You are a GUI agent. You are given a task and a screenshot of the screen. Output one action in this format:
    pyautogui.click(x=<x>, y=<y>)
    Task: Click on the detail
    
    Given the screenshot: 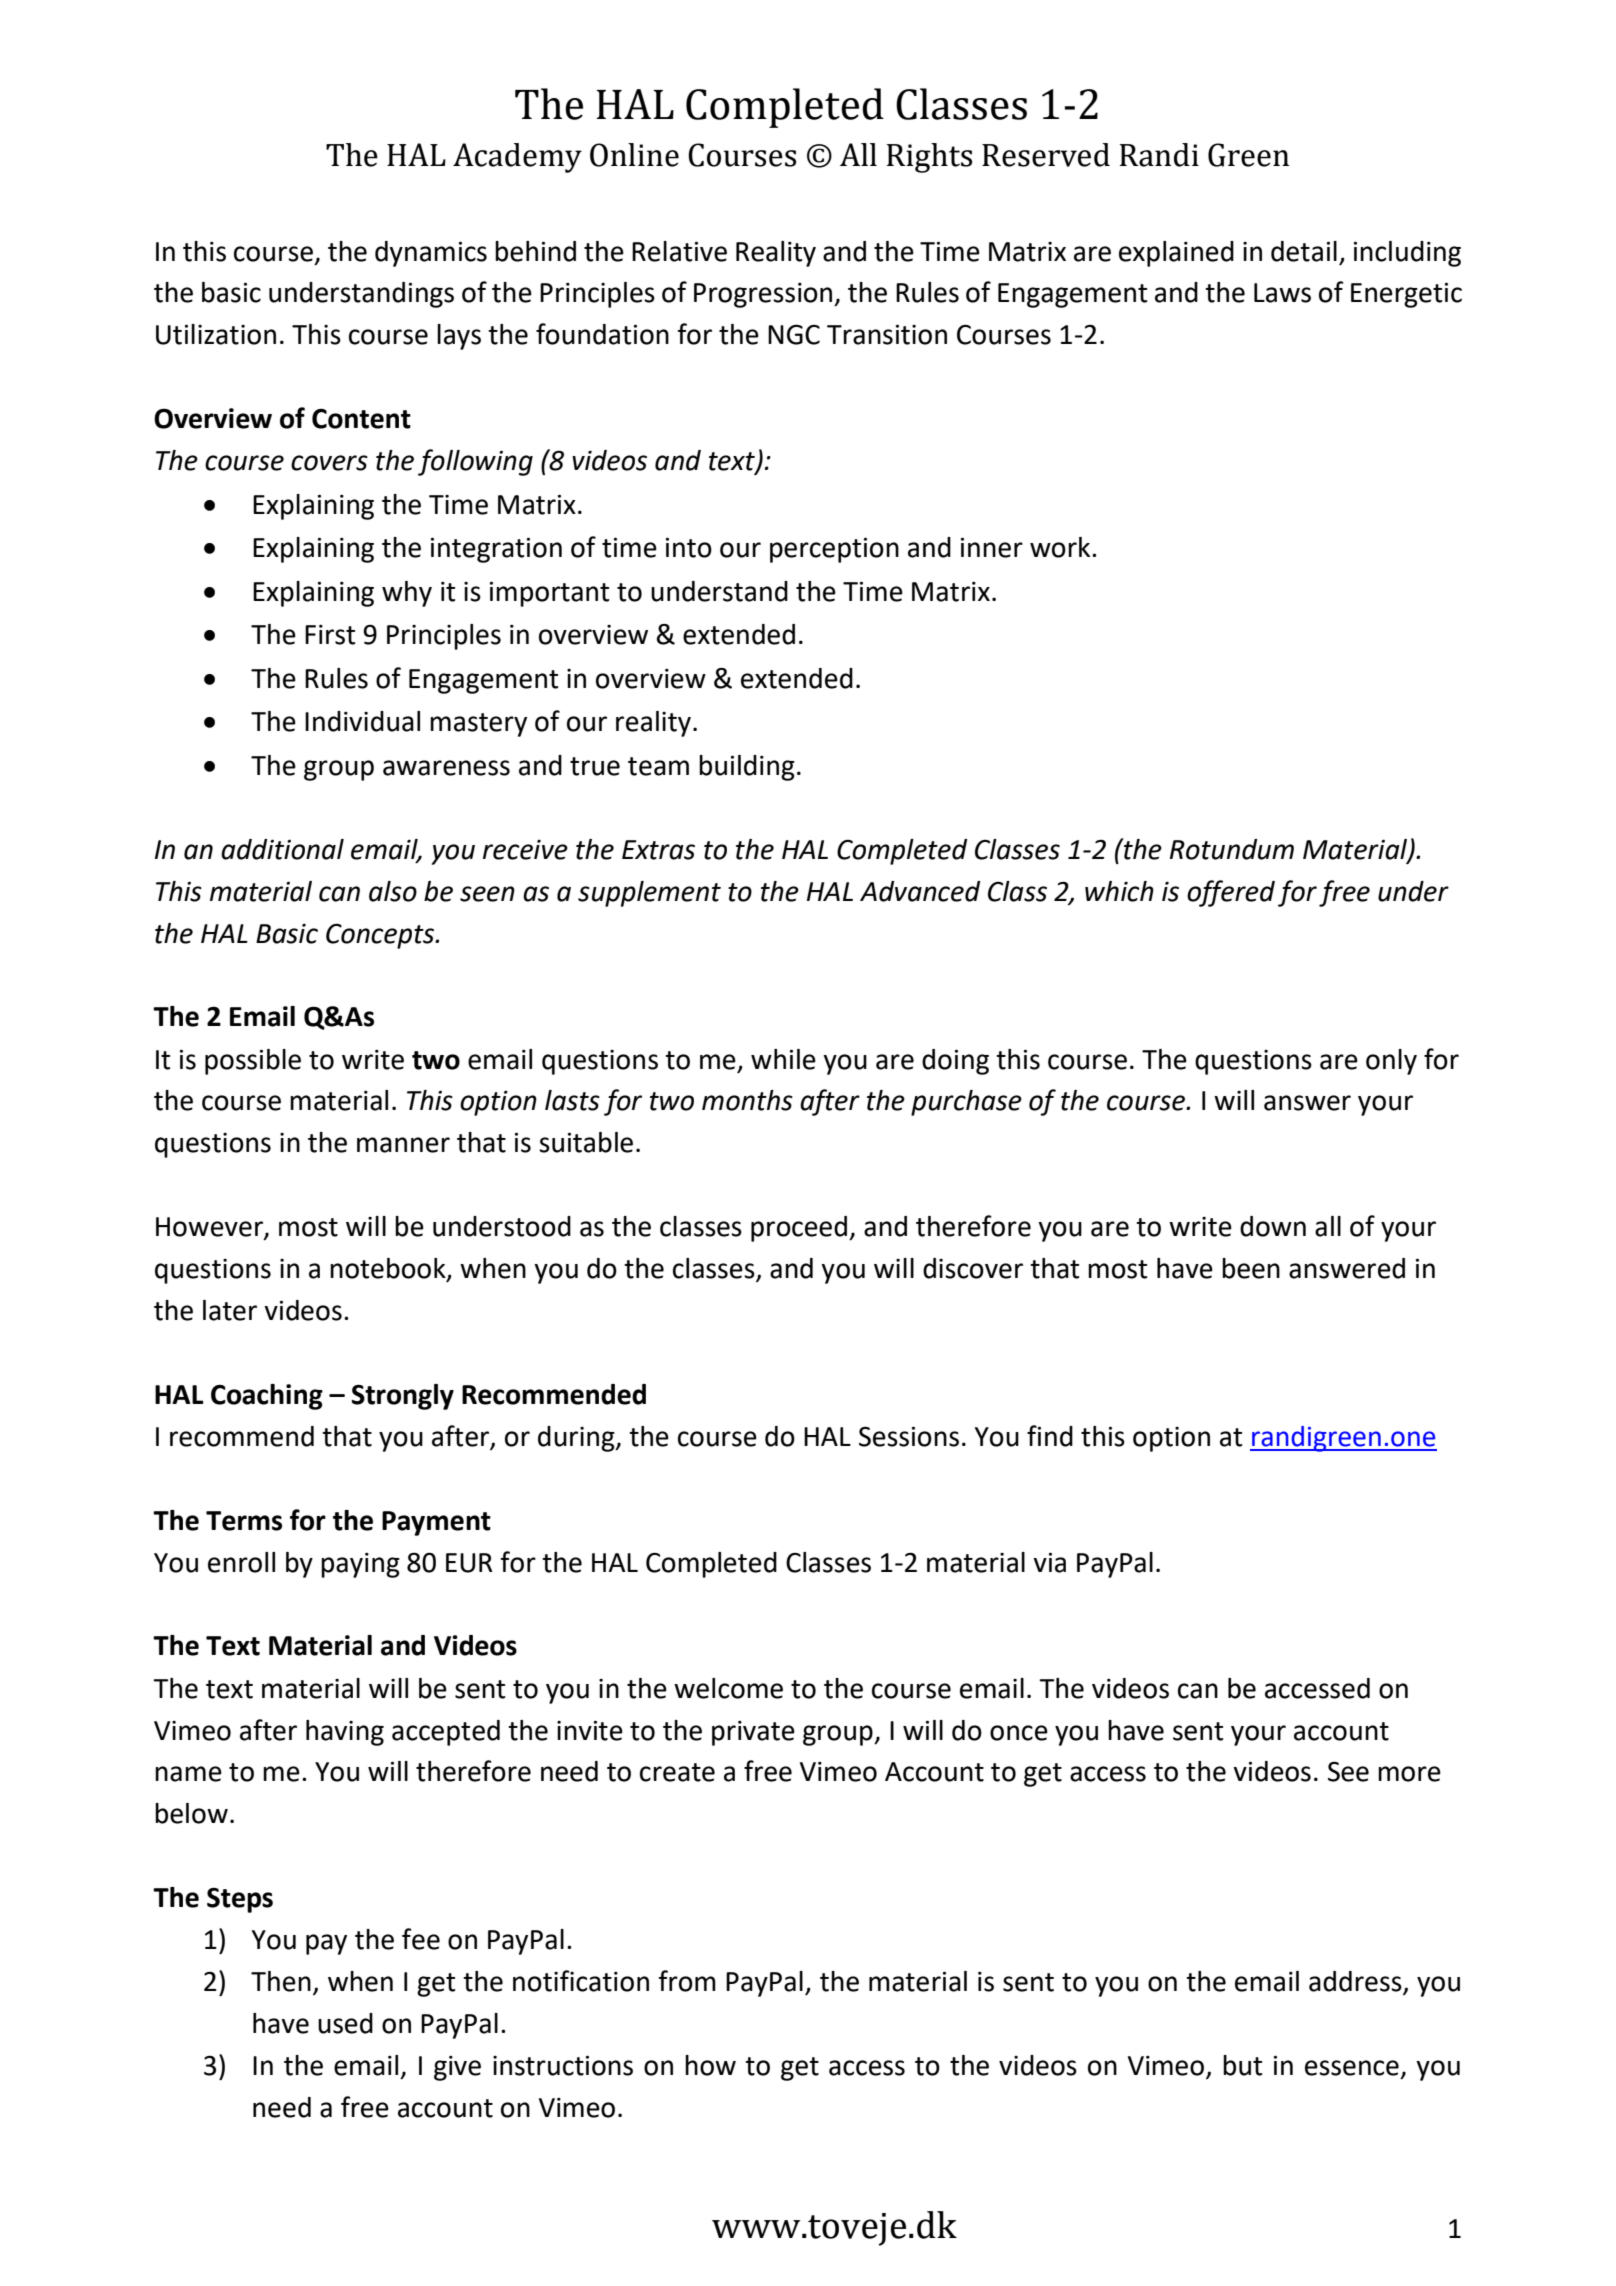 What is the action you would take?
    pyautogui.click(x=1304, y=251)
